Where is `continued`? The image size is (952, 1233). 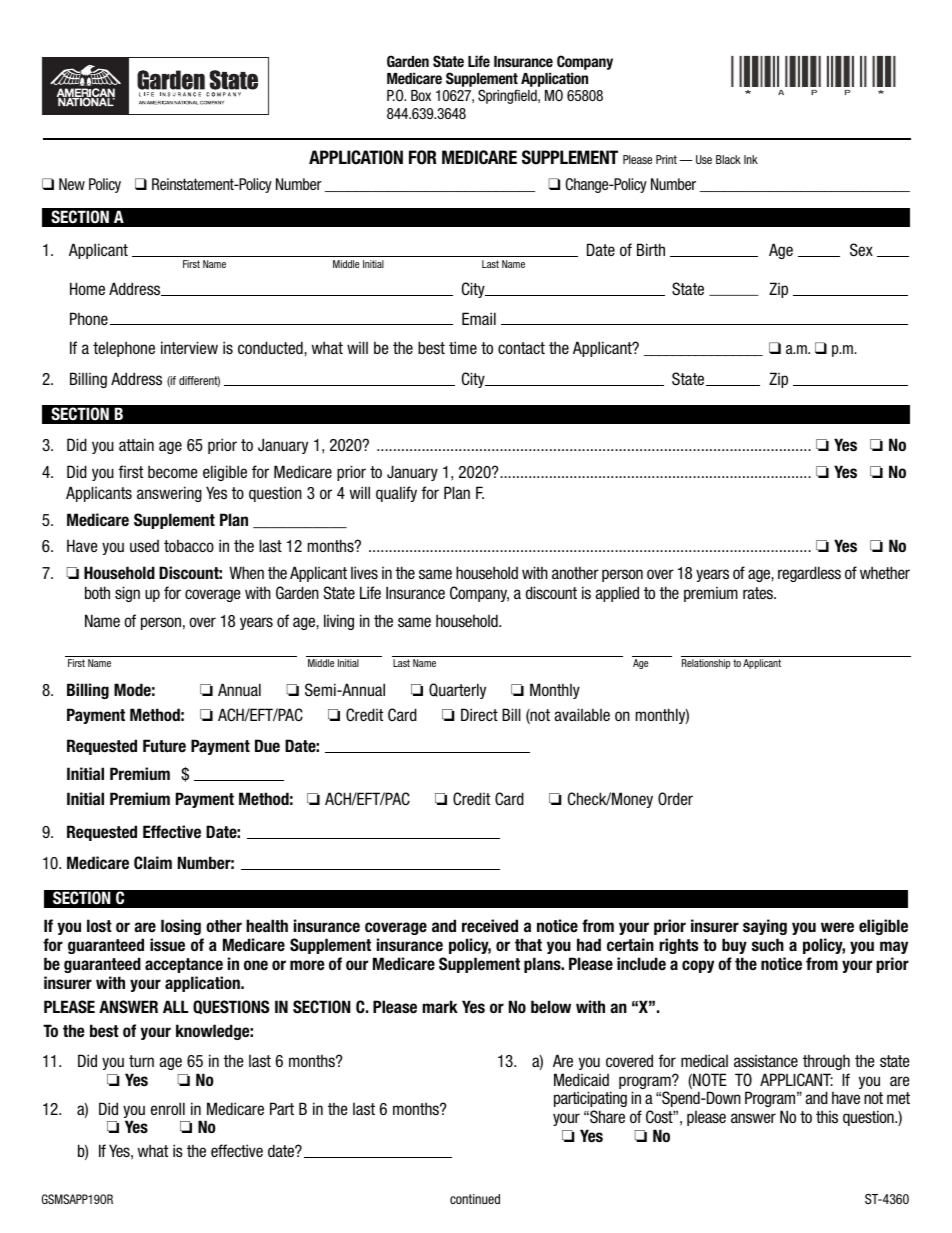 continued is located at coordinates (475, 1199).
